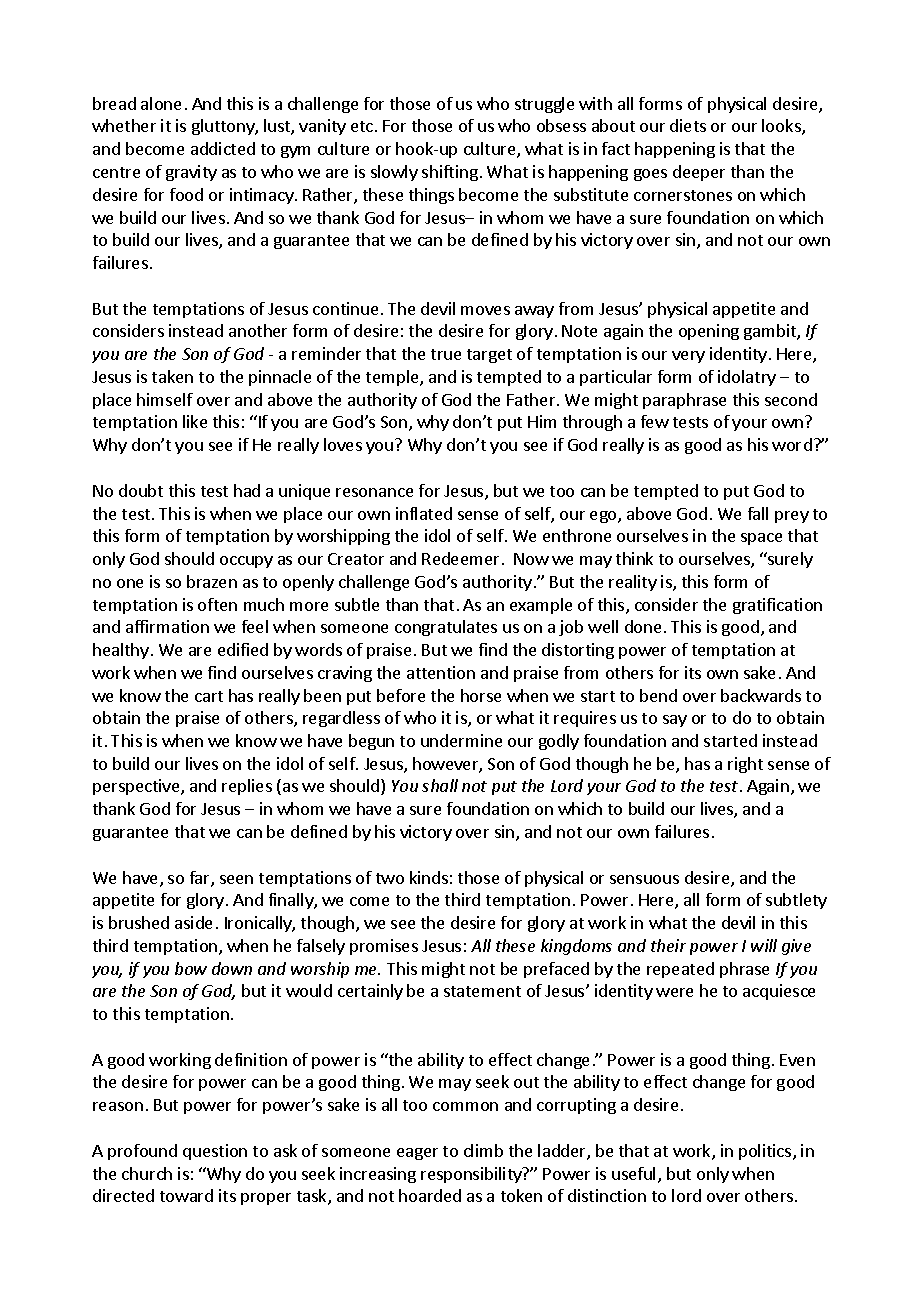  What do you see at coordinates (247, 490) in the screenshot?
I see `had` at bounding box center [247, 490].
